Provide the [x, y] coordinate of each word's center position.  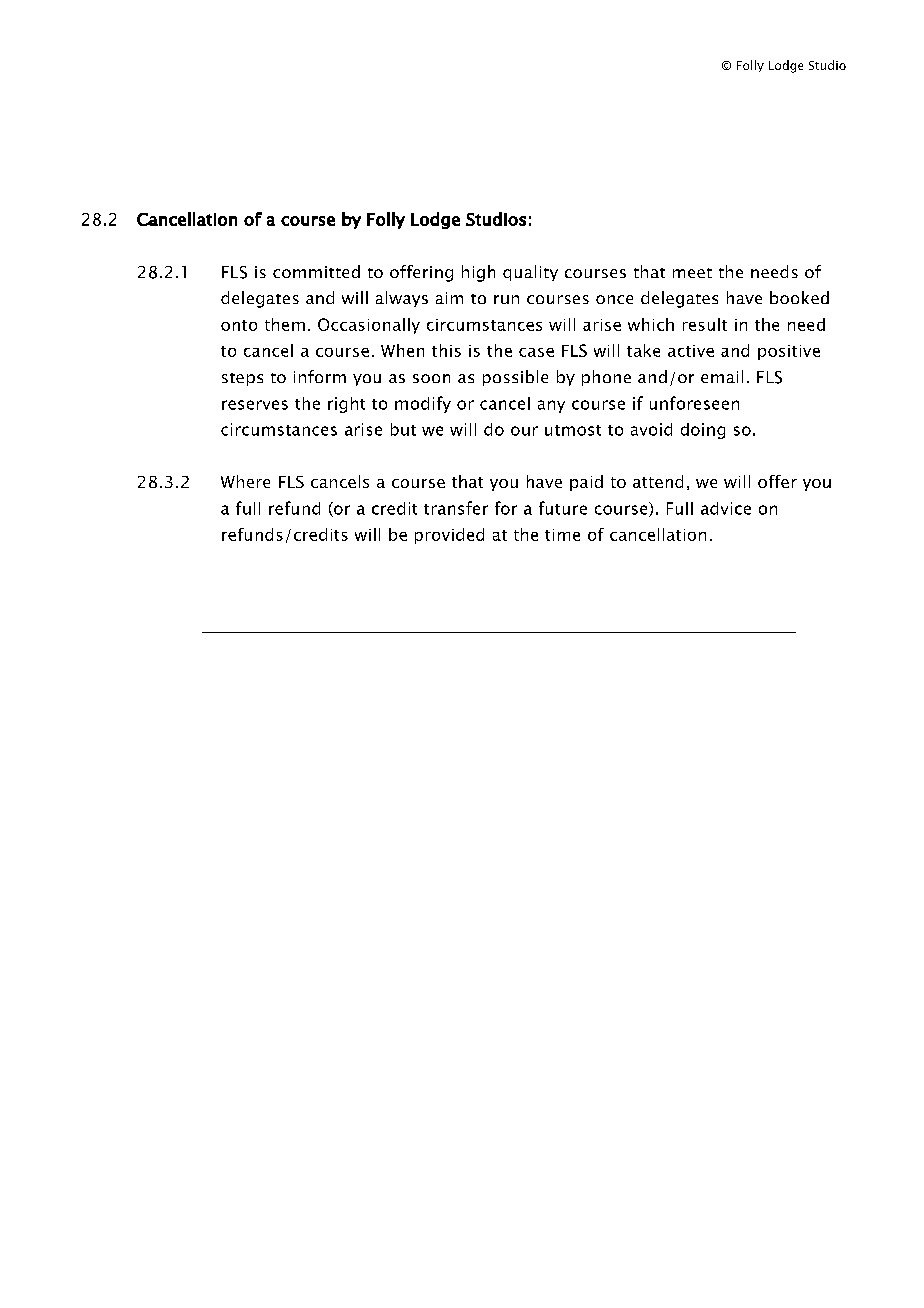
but [403, 429]
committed [316, 271]
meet [692, 273]
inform [320, 376]
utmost [573, 430]
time [562, 535]
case [536, 352]
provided [449, 536]
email [722, 376]
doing [703, 431]
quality [530, 273]
